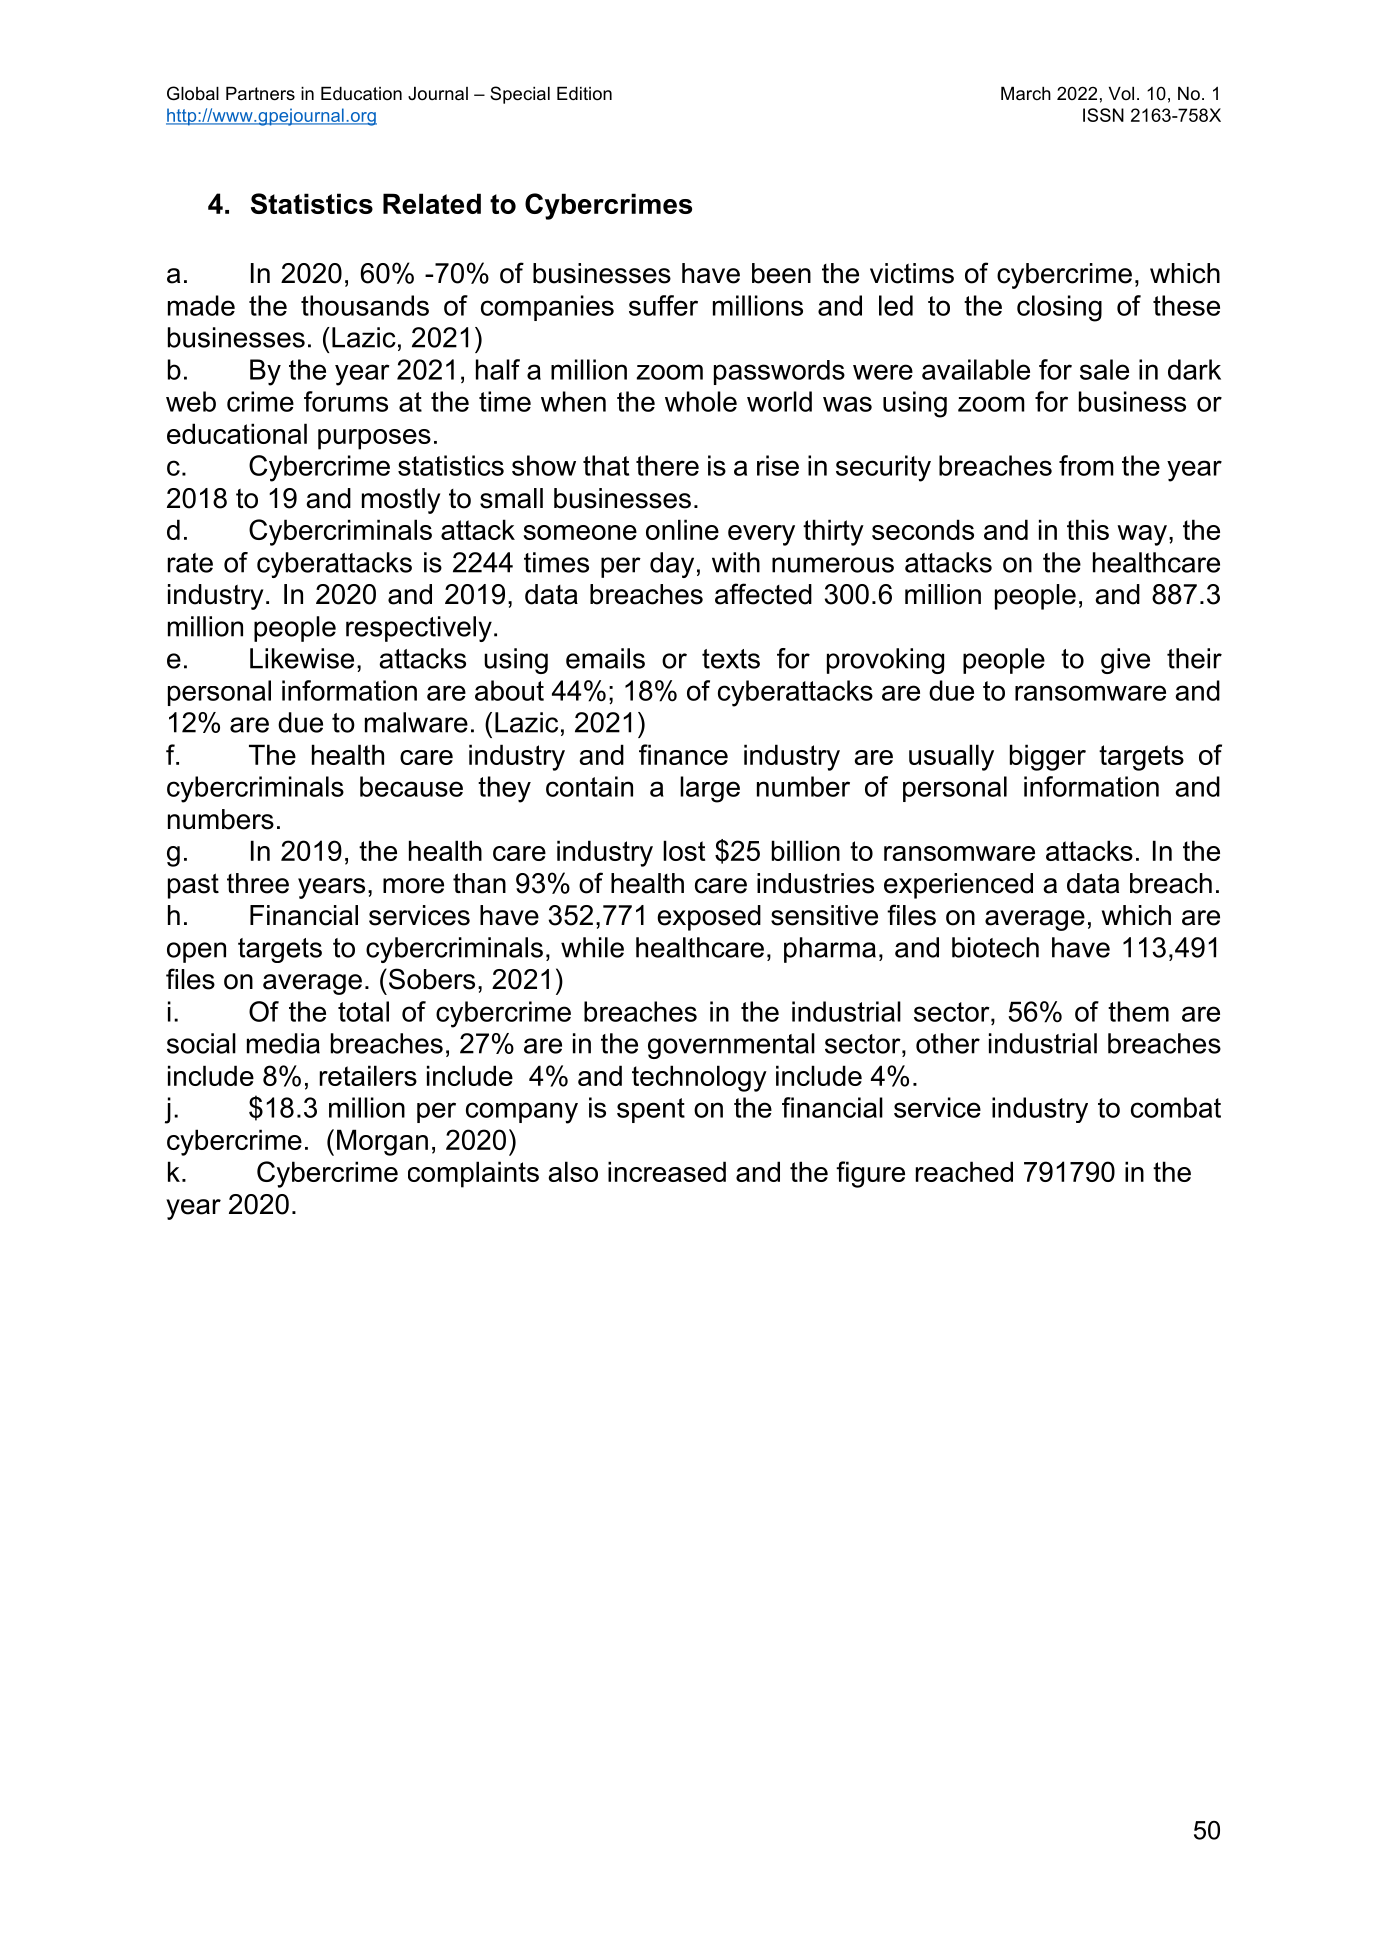 The height and width of the page is (1958, 1385). Describe the element at coordinates (1103, 115) in the page. I see `ISSN` at that location.
